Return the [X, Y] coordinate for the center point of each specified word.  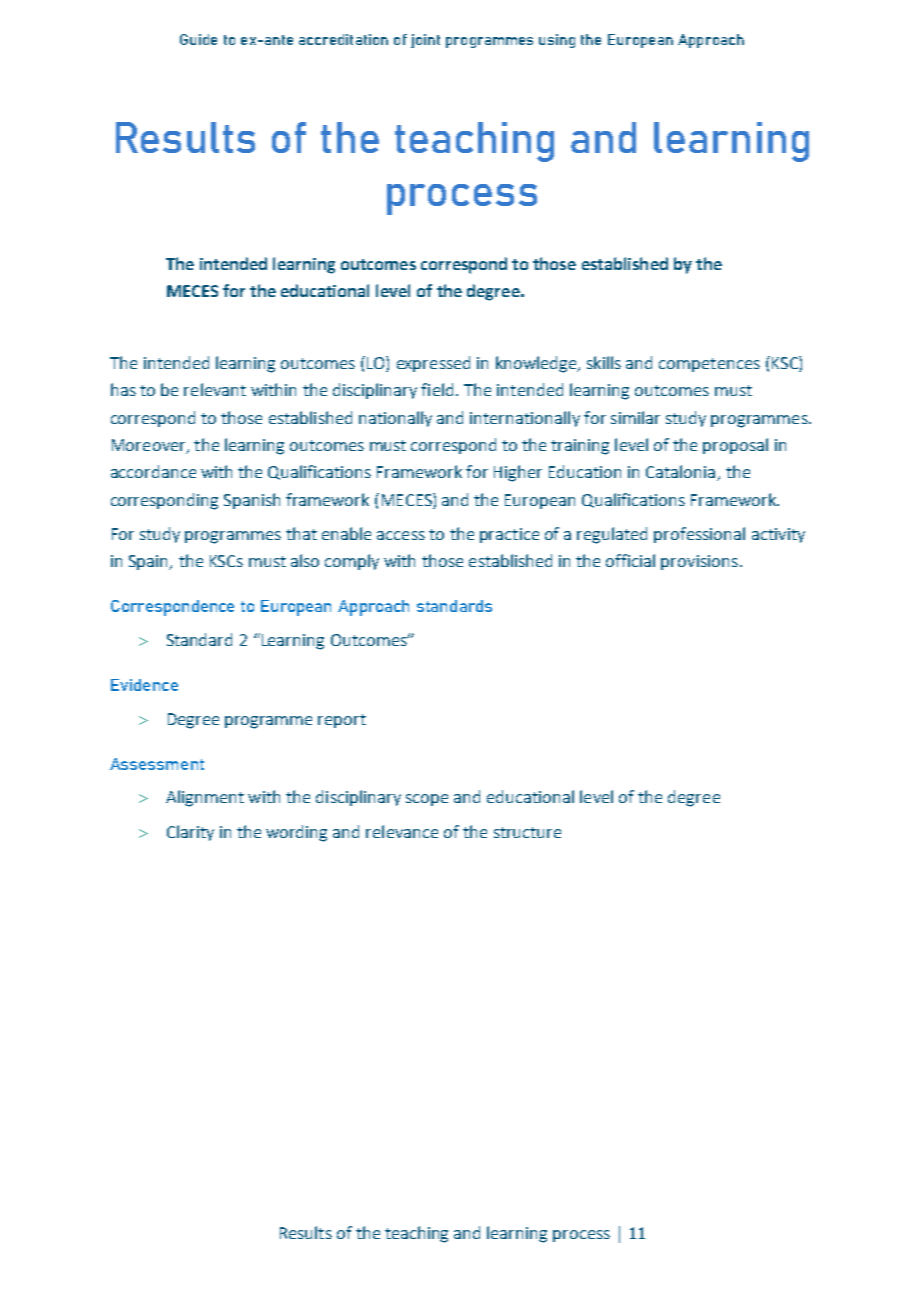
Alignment [205, 798]
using [557, 41]
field [437, 389]
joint [425, 41]
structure [527, 832]
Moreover [150, 446]
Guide [198, 39]
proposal [735, 446]
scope [427, 800]
